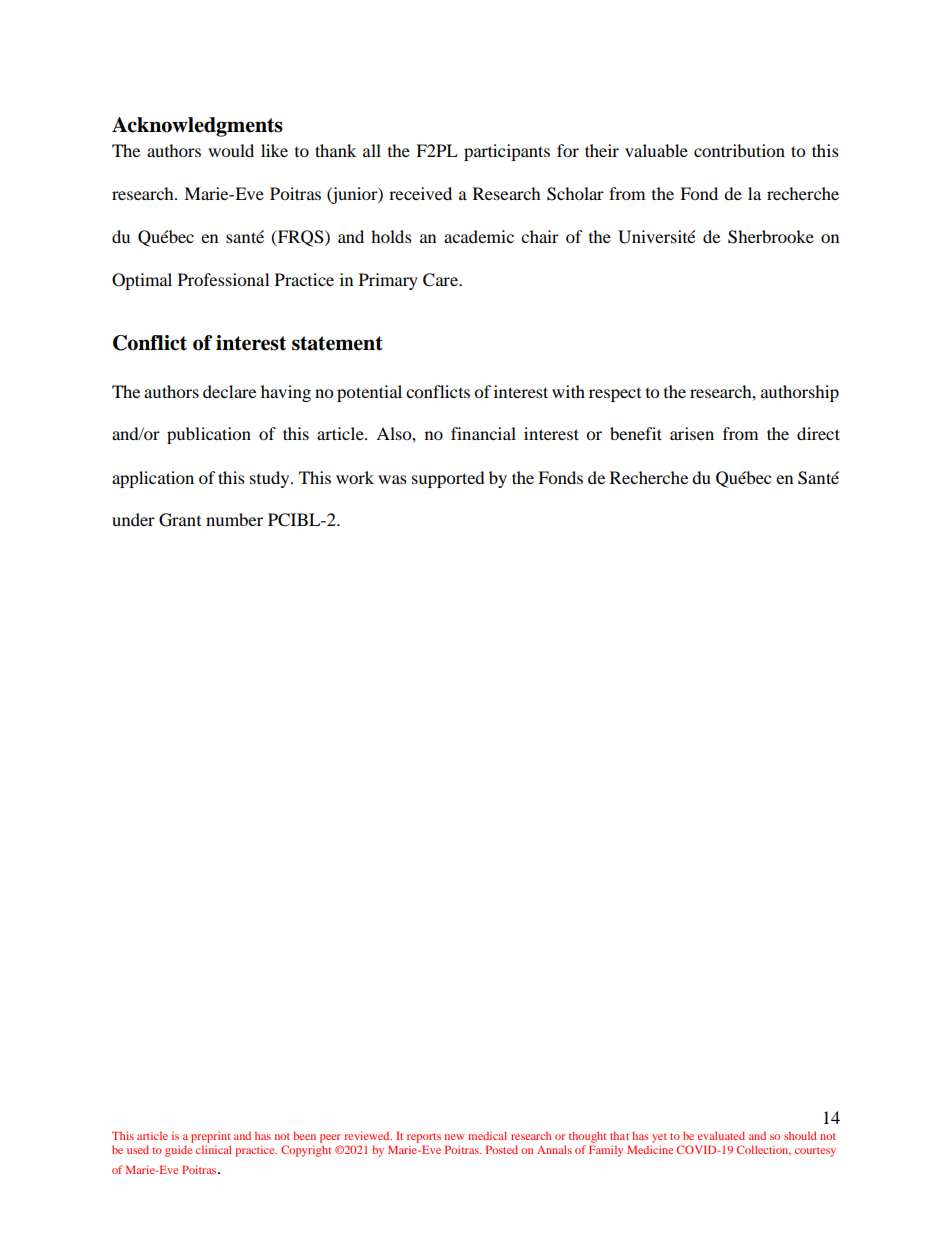  What do you see at coordinates (721, 1135) in the screenshot?
I see `evaluated` at bounding box center [721, 1135].
